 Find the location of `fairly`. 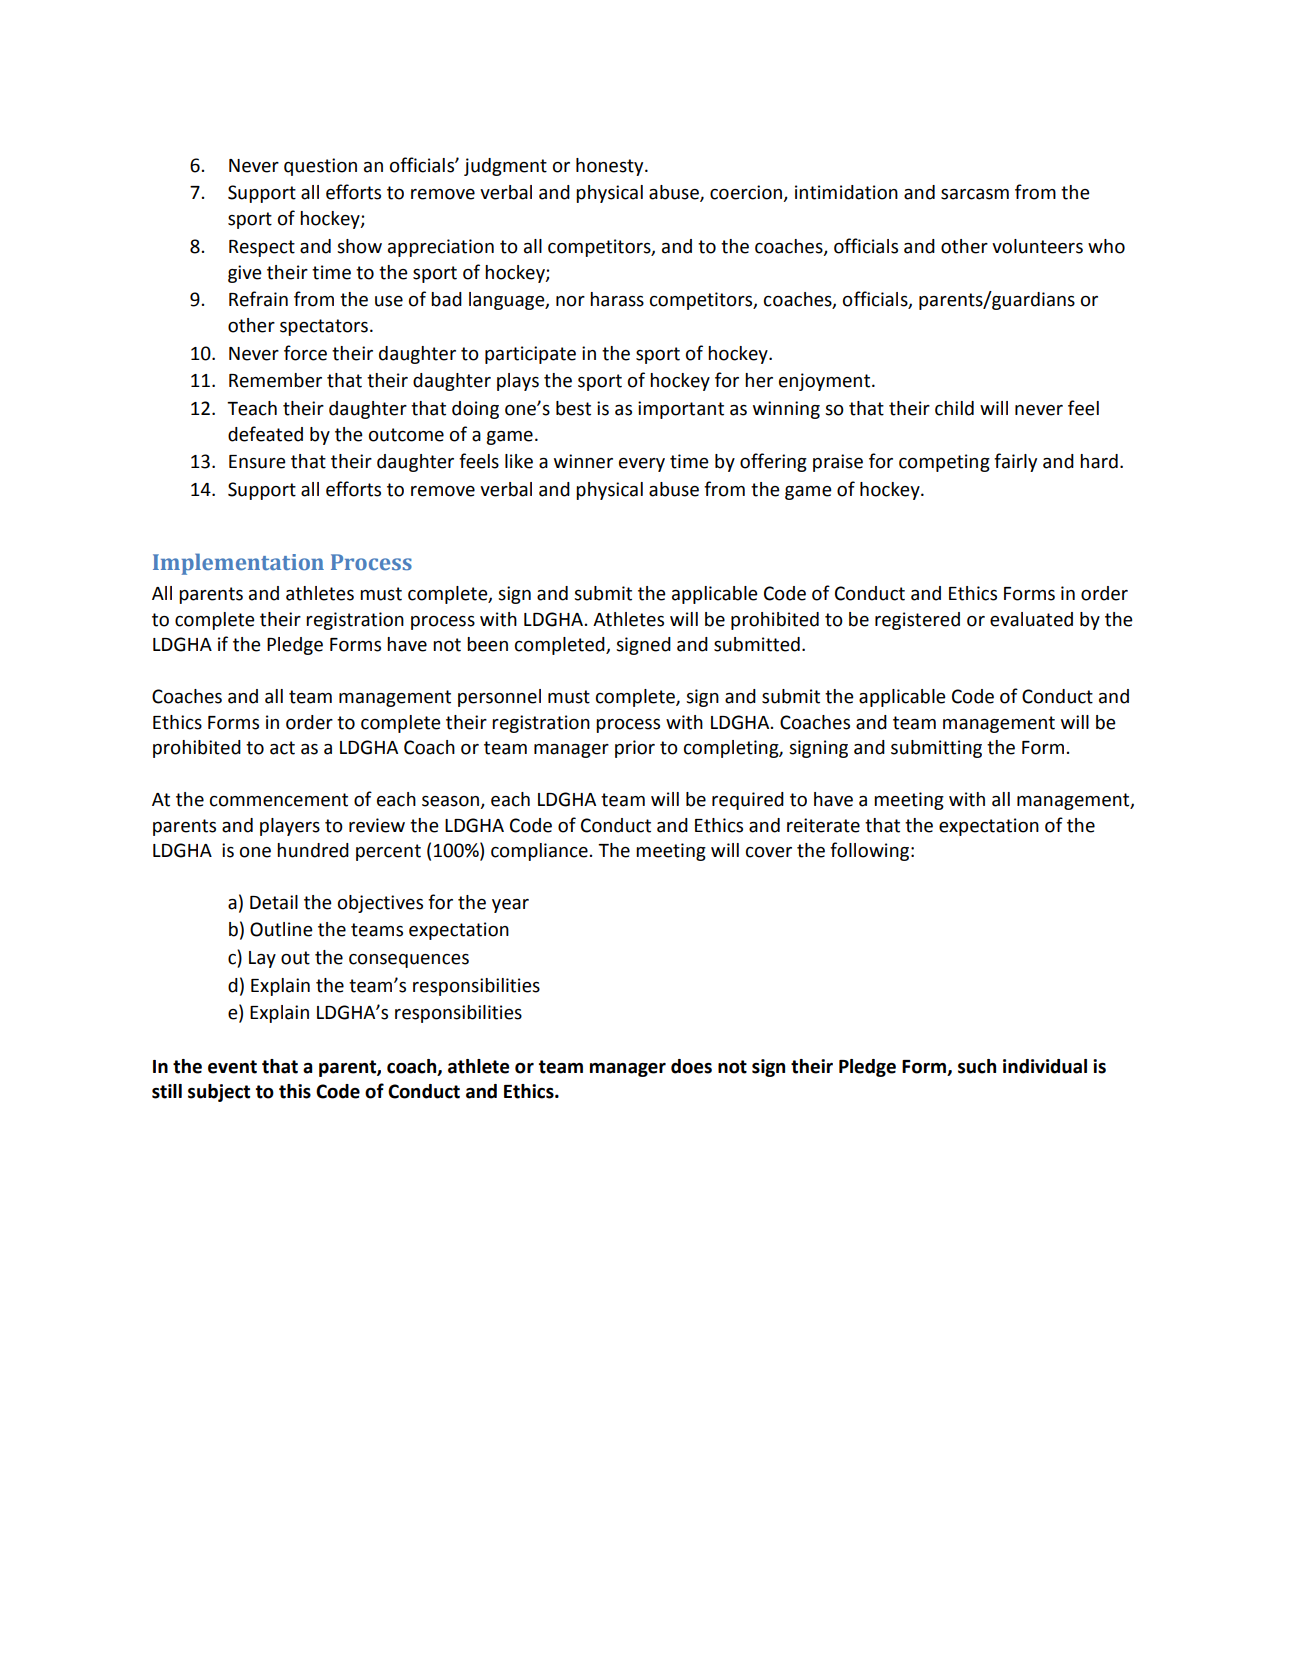

fairly is located at coordinates (1015, 462).
